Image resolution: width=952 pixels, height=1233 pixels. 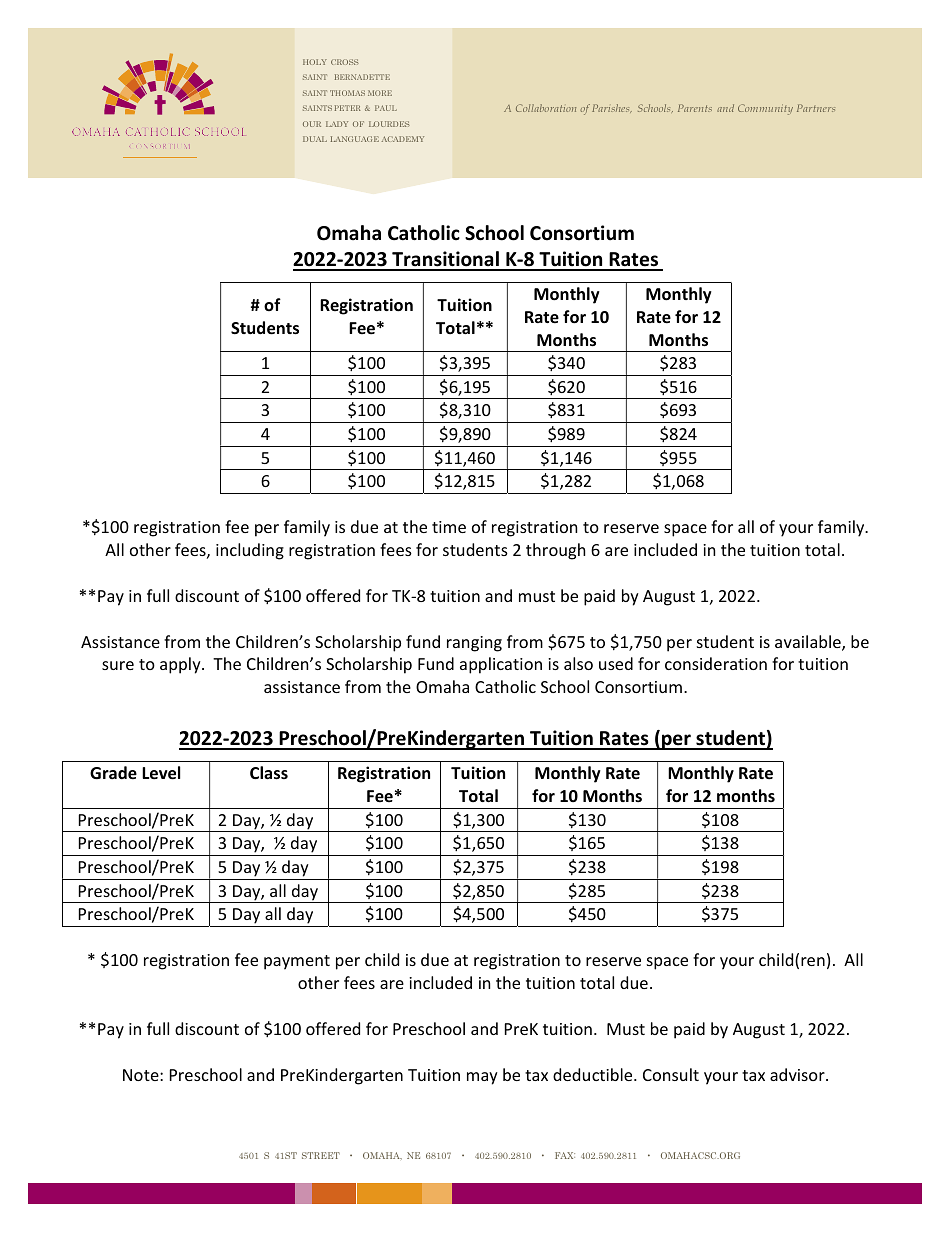 What do you see at coordinates (321, 1155) in the screenshot?
I see `STREET` at bounding box center [321, 1155].
